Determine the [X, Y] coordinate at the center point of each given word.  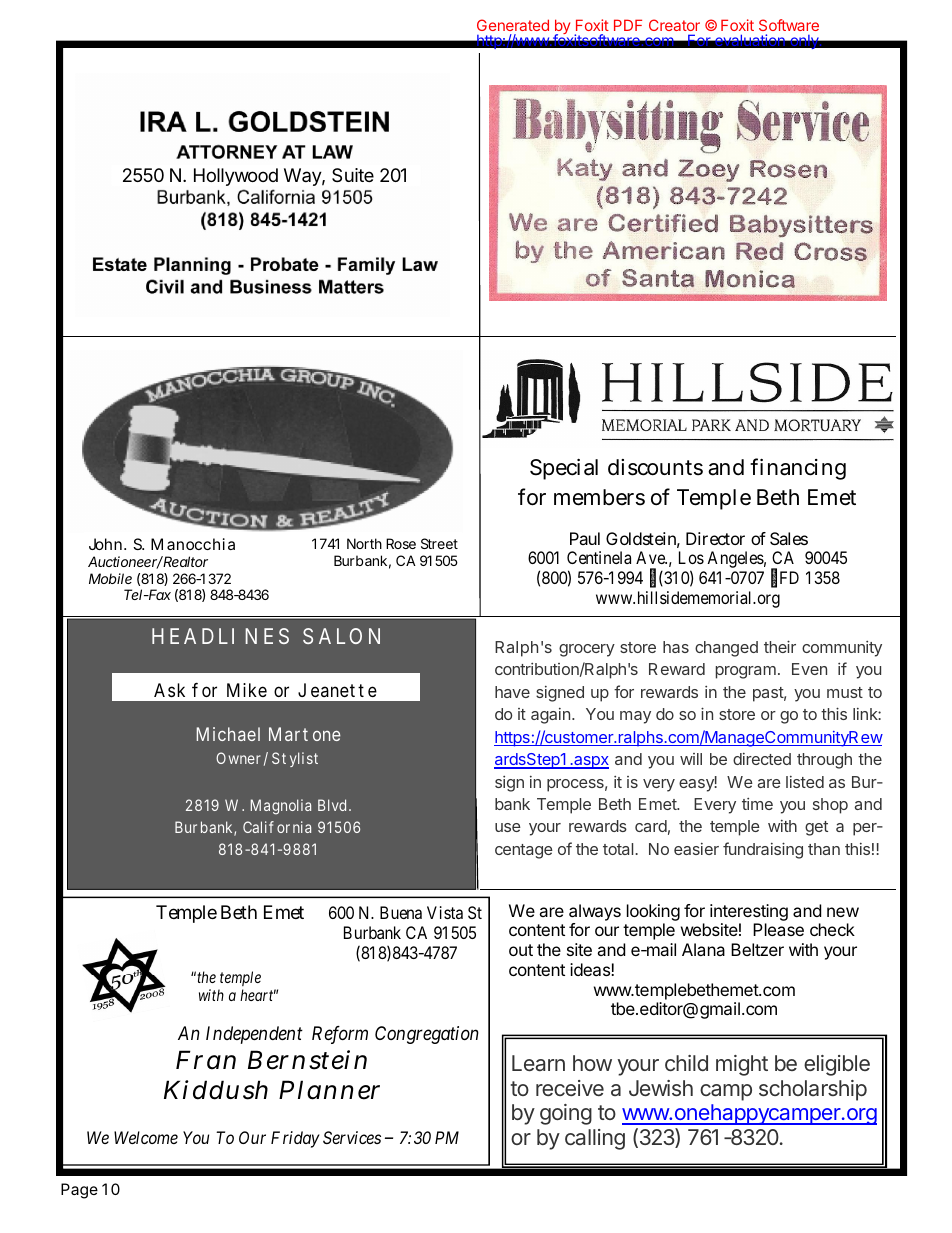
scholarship [813, 1090]
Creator [674, 25]
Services [352, 1137]
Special [564, 469]
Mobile [110, 578]
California [277, 827]
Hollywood [236, 177]
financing [798, 469]
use [508, 827]
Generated [513, 25]
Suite [353, 175]
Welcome [146, 1137]
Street [439, 543]
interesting [749, 914]
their [780, 646]
